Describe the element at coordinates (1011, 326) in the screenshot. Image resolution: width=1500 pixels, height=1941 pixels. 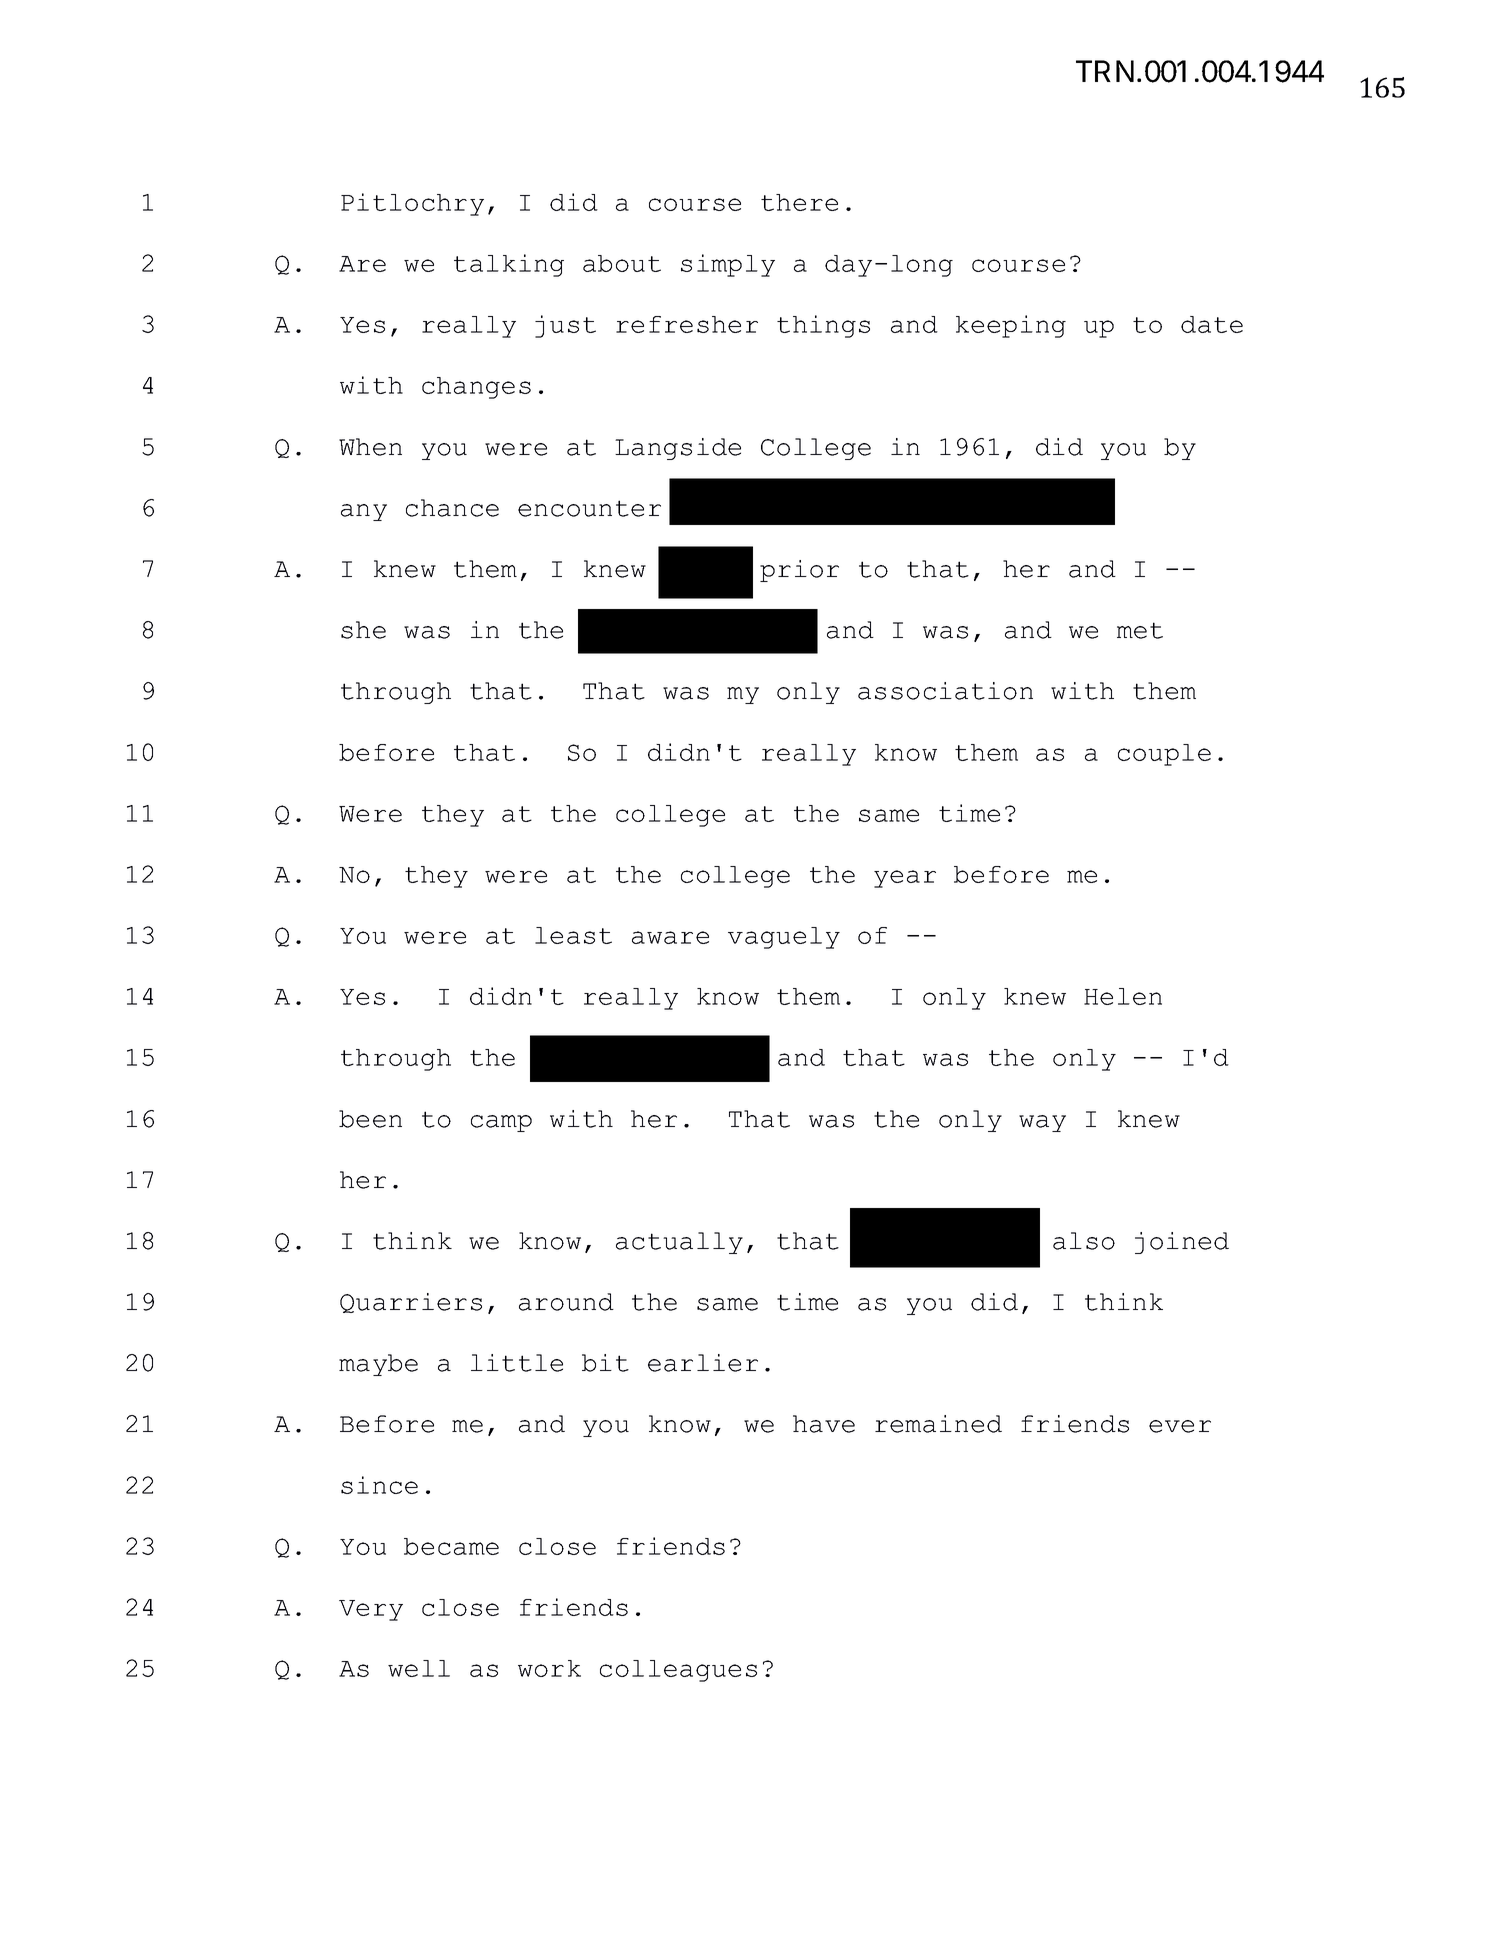
I see `keeping` at that location.
